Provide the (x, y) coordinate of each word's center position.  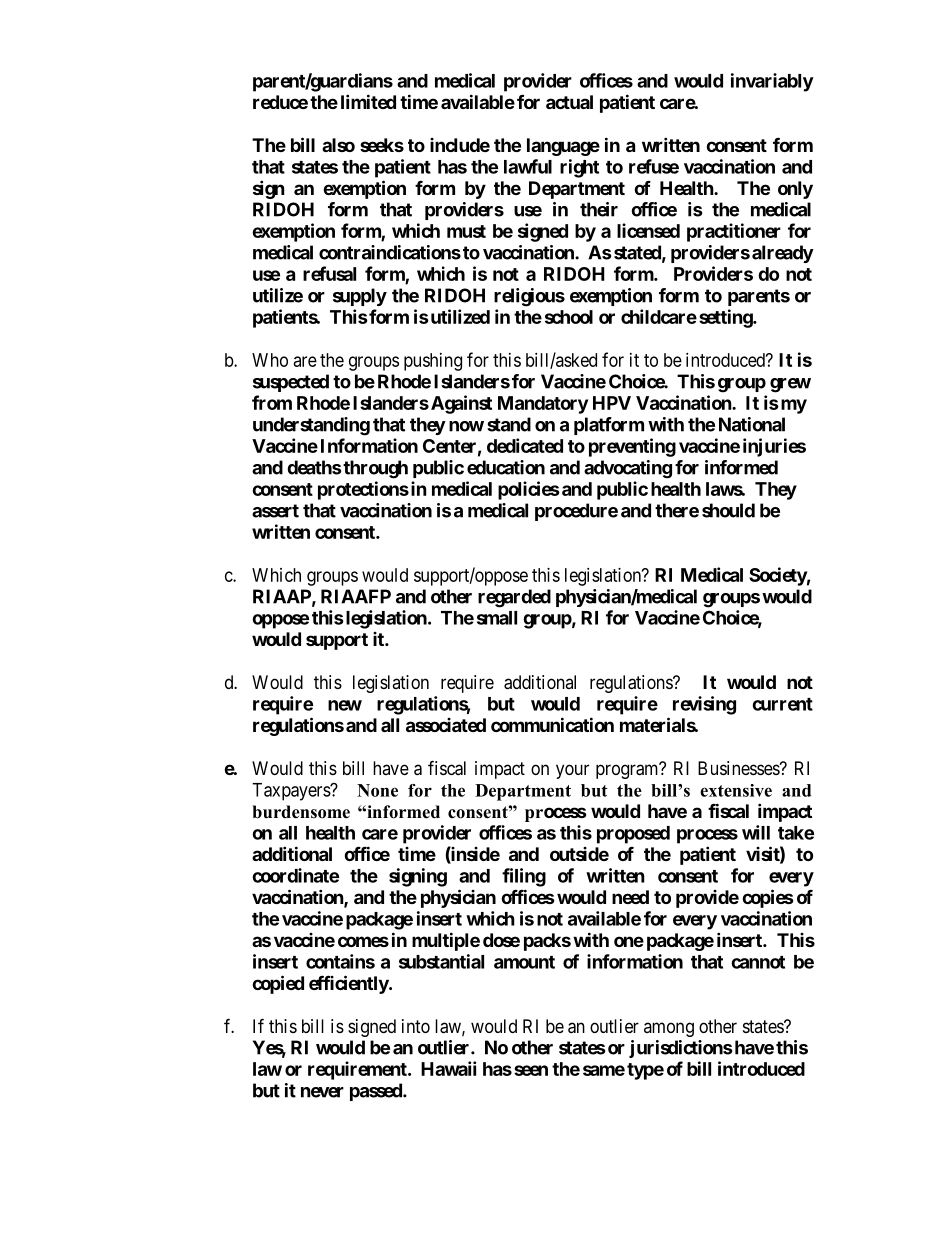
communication (552, 724)
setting (726, 318)
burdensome (301, 812)
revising (704, 705)
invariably (772, 82)
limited (368, 101)
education (506, 467)
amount (524, 962)
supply (360, 297)
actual (569, 102)
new (345, 705)
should (728, 510)
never (322, 1092)
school (569, 317)
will (756, 832)
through (375, 469)
